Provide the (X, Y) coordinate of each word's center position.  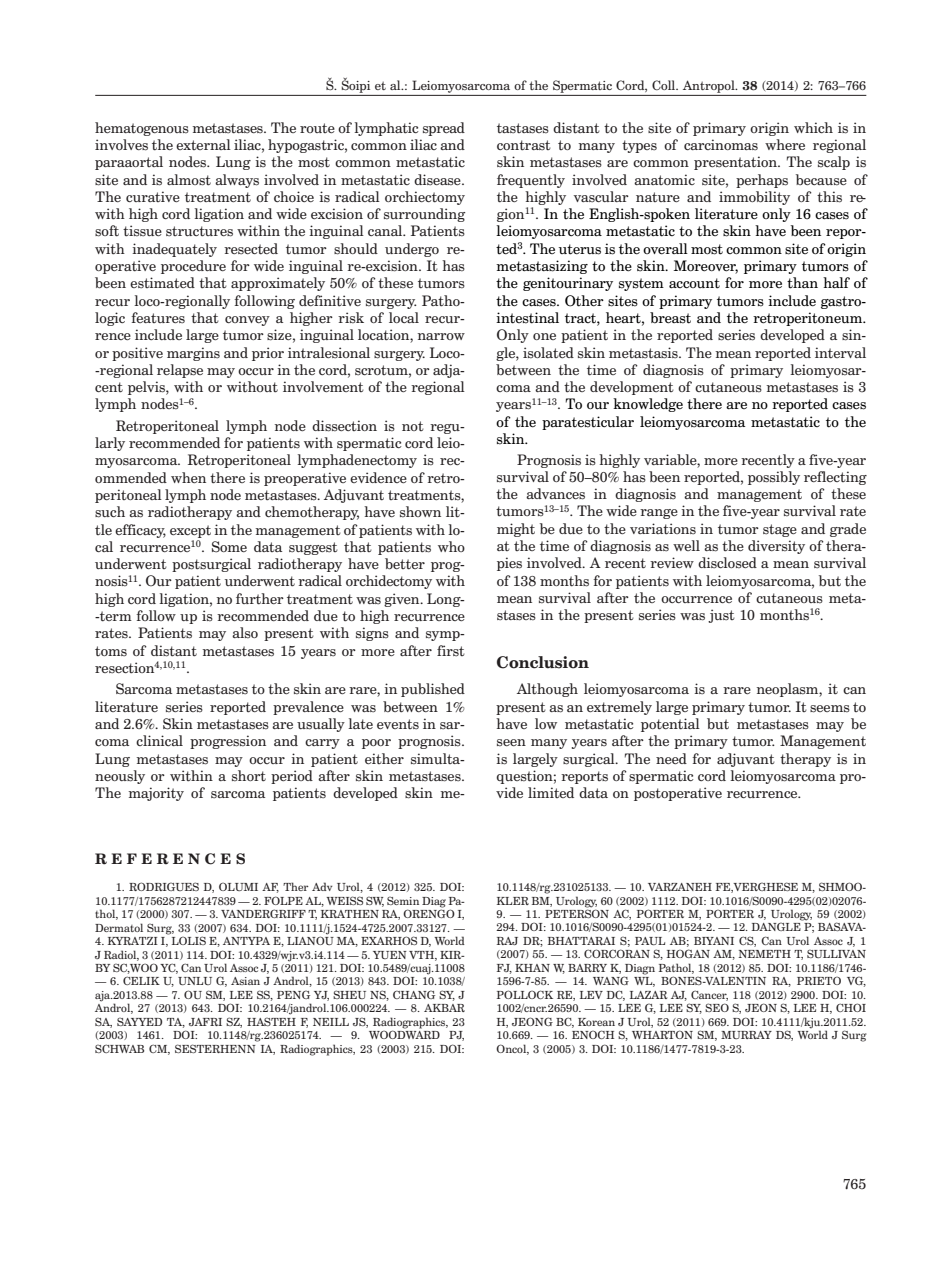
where (785, 144)
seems (830, 709)
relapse (180, 371)
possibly (774, 478)
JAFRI (205, 1022)
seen (511, 743)
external (203, 144)
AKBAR (444, 1008)
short (249, 776)
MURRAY (746, 1035)
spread (444, 129)
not (413, 426)
